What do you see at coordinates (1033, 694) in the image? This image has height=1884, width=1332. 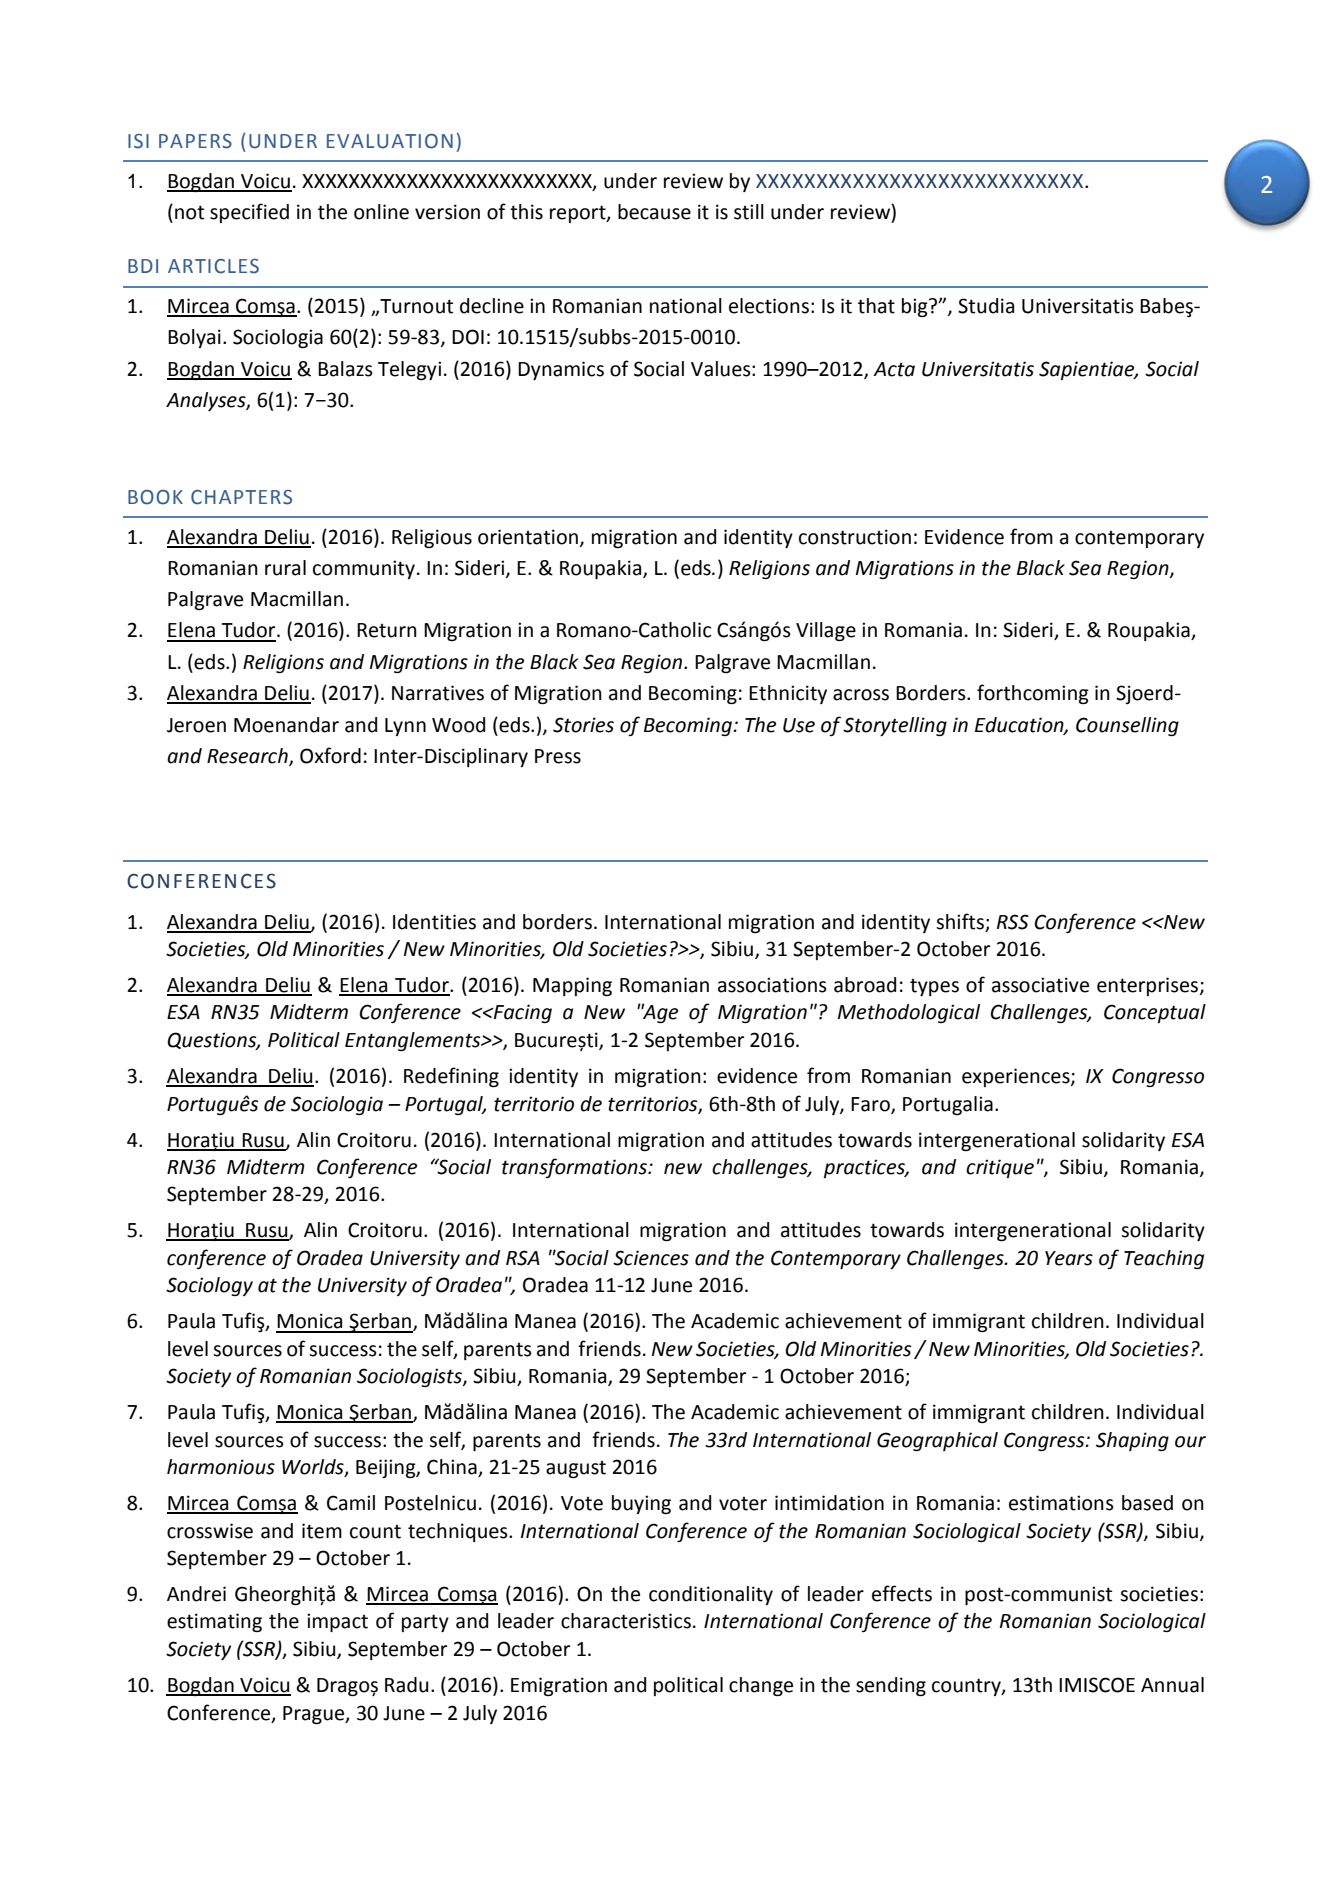 I see `forthcoming` at bounding box center [1033, 694].
